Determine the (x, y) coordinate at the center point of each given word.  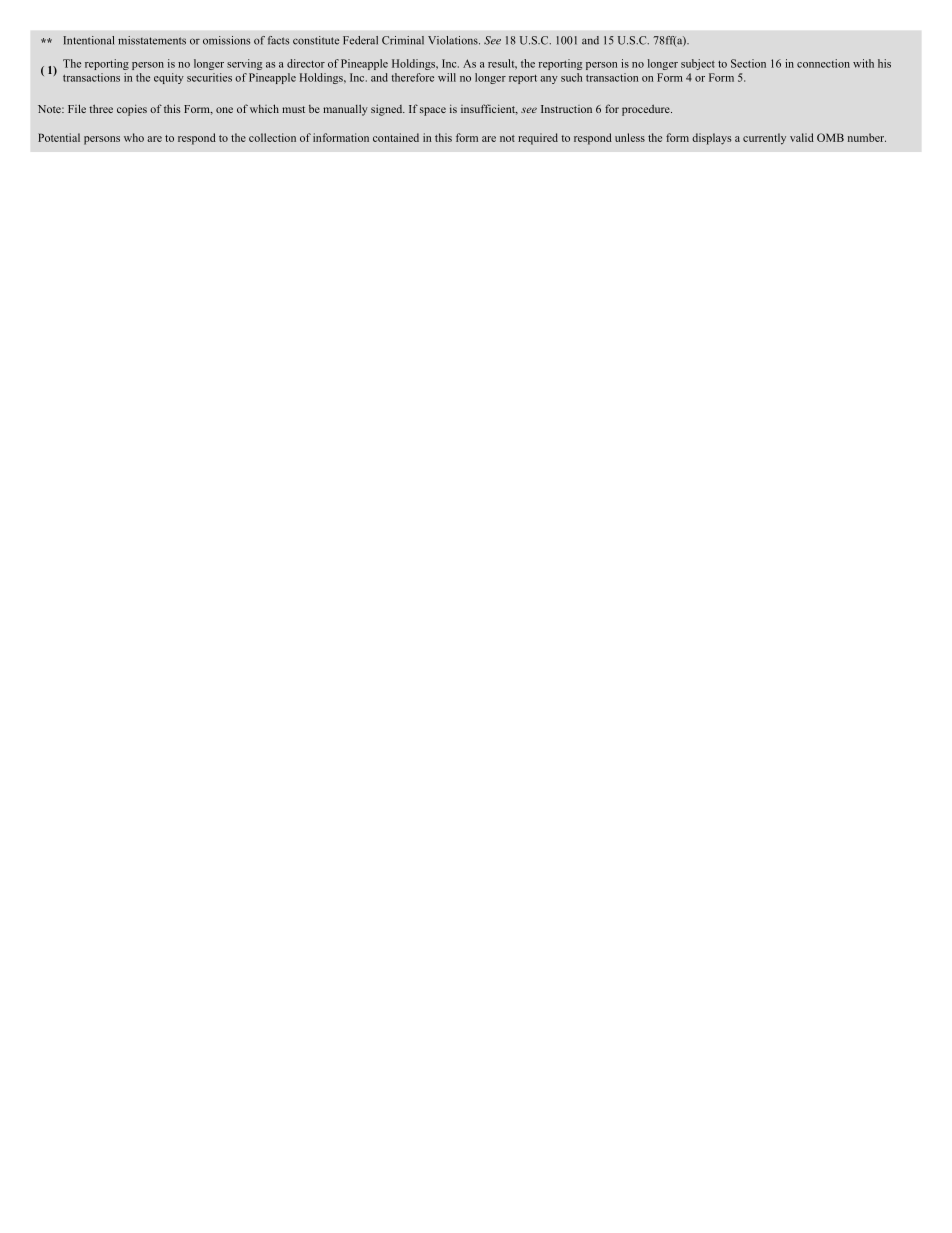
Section (748, 63)
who (134, 137)
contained (396, 137)
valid (802, 137)
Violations (454, 40)
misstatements (152, 40)
